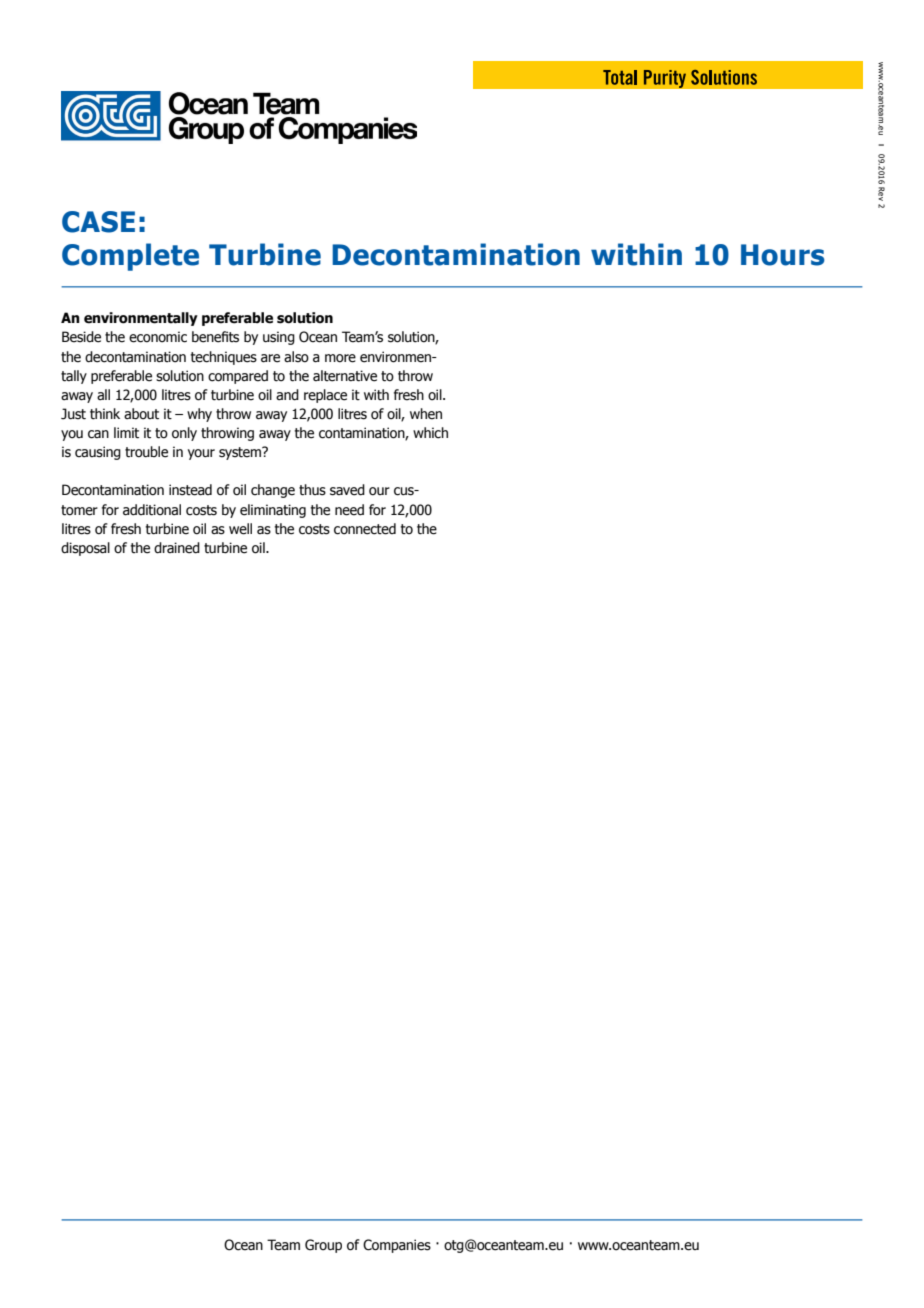 The height and width of the screenshot is (1308, 924). Describe the element at coordinates (397, 1246) in the screenshot. I see `Companies` at that location.
